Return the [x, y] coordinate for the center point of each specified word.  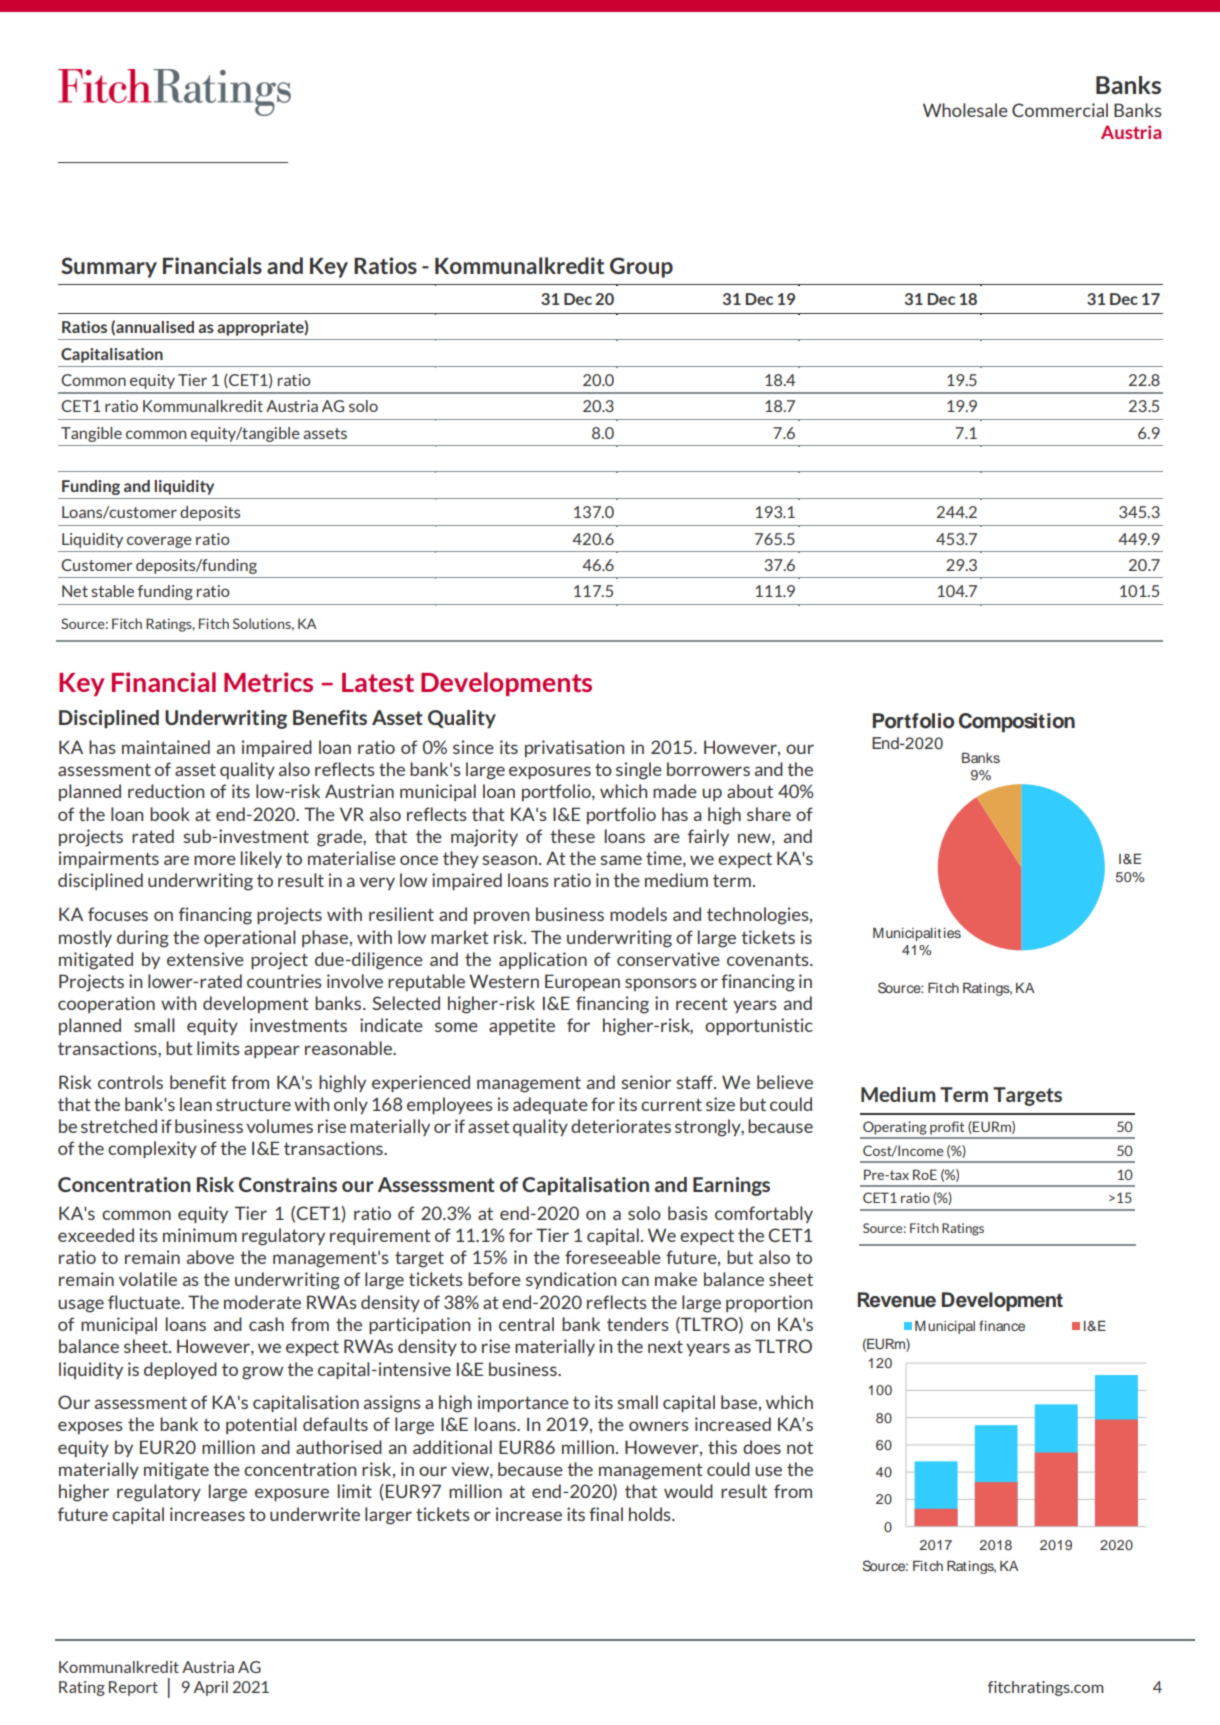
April [211, 1688]
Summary [109, 267]
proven [501, 917]
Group [641, 267]
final [606, 1514]
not [800, 1447]
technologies [759, 916]
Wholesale [965, 110]
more [215, 860]
